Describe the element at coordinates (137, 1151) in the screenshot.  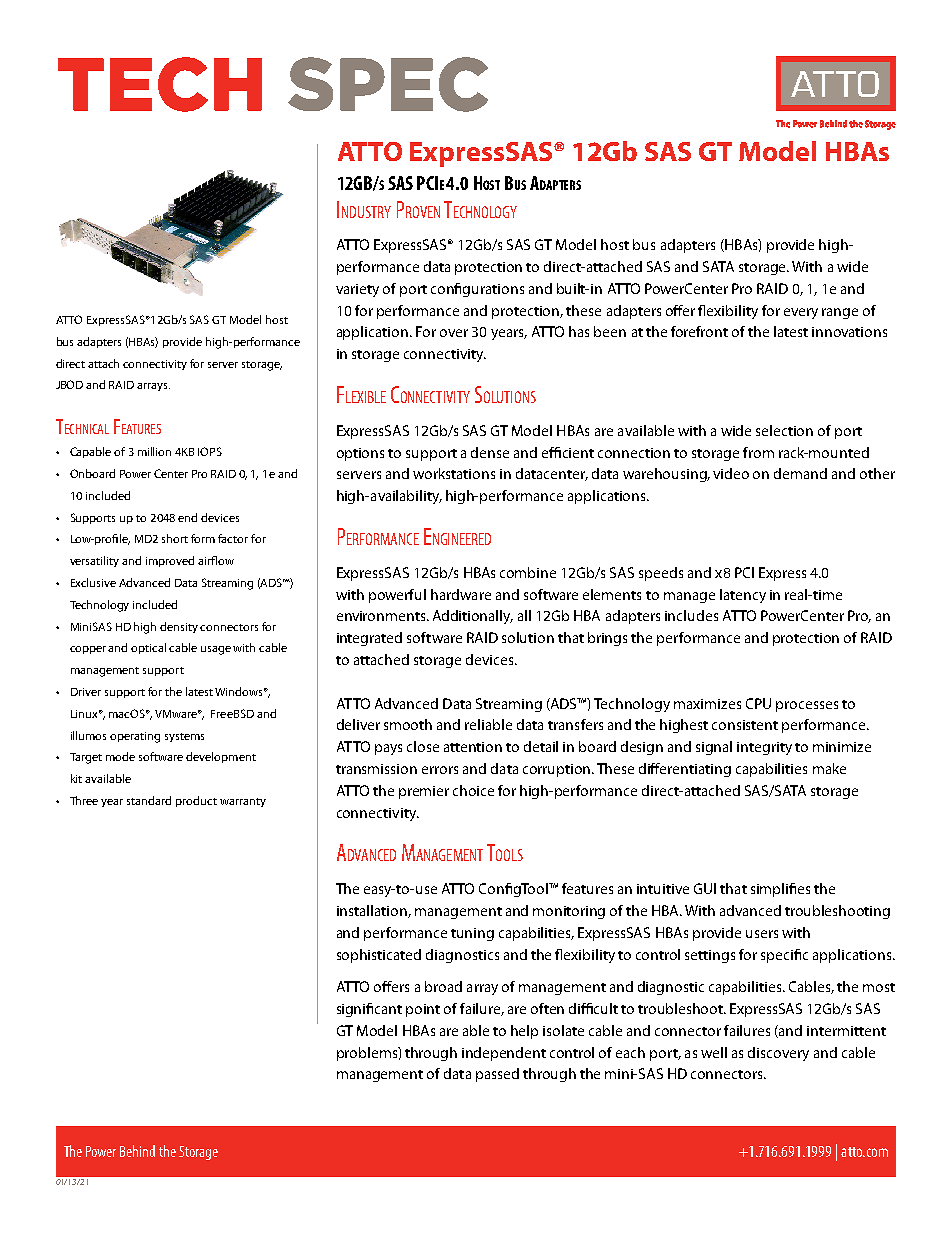
I see `Behind` at that location.
